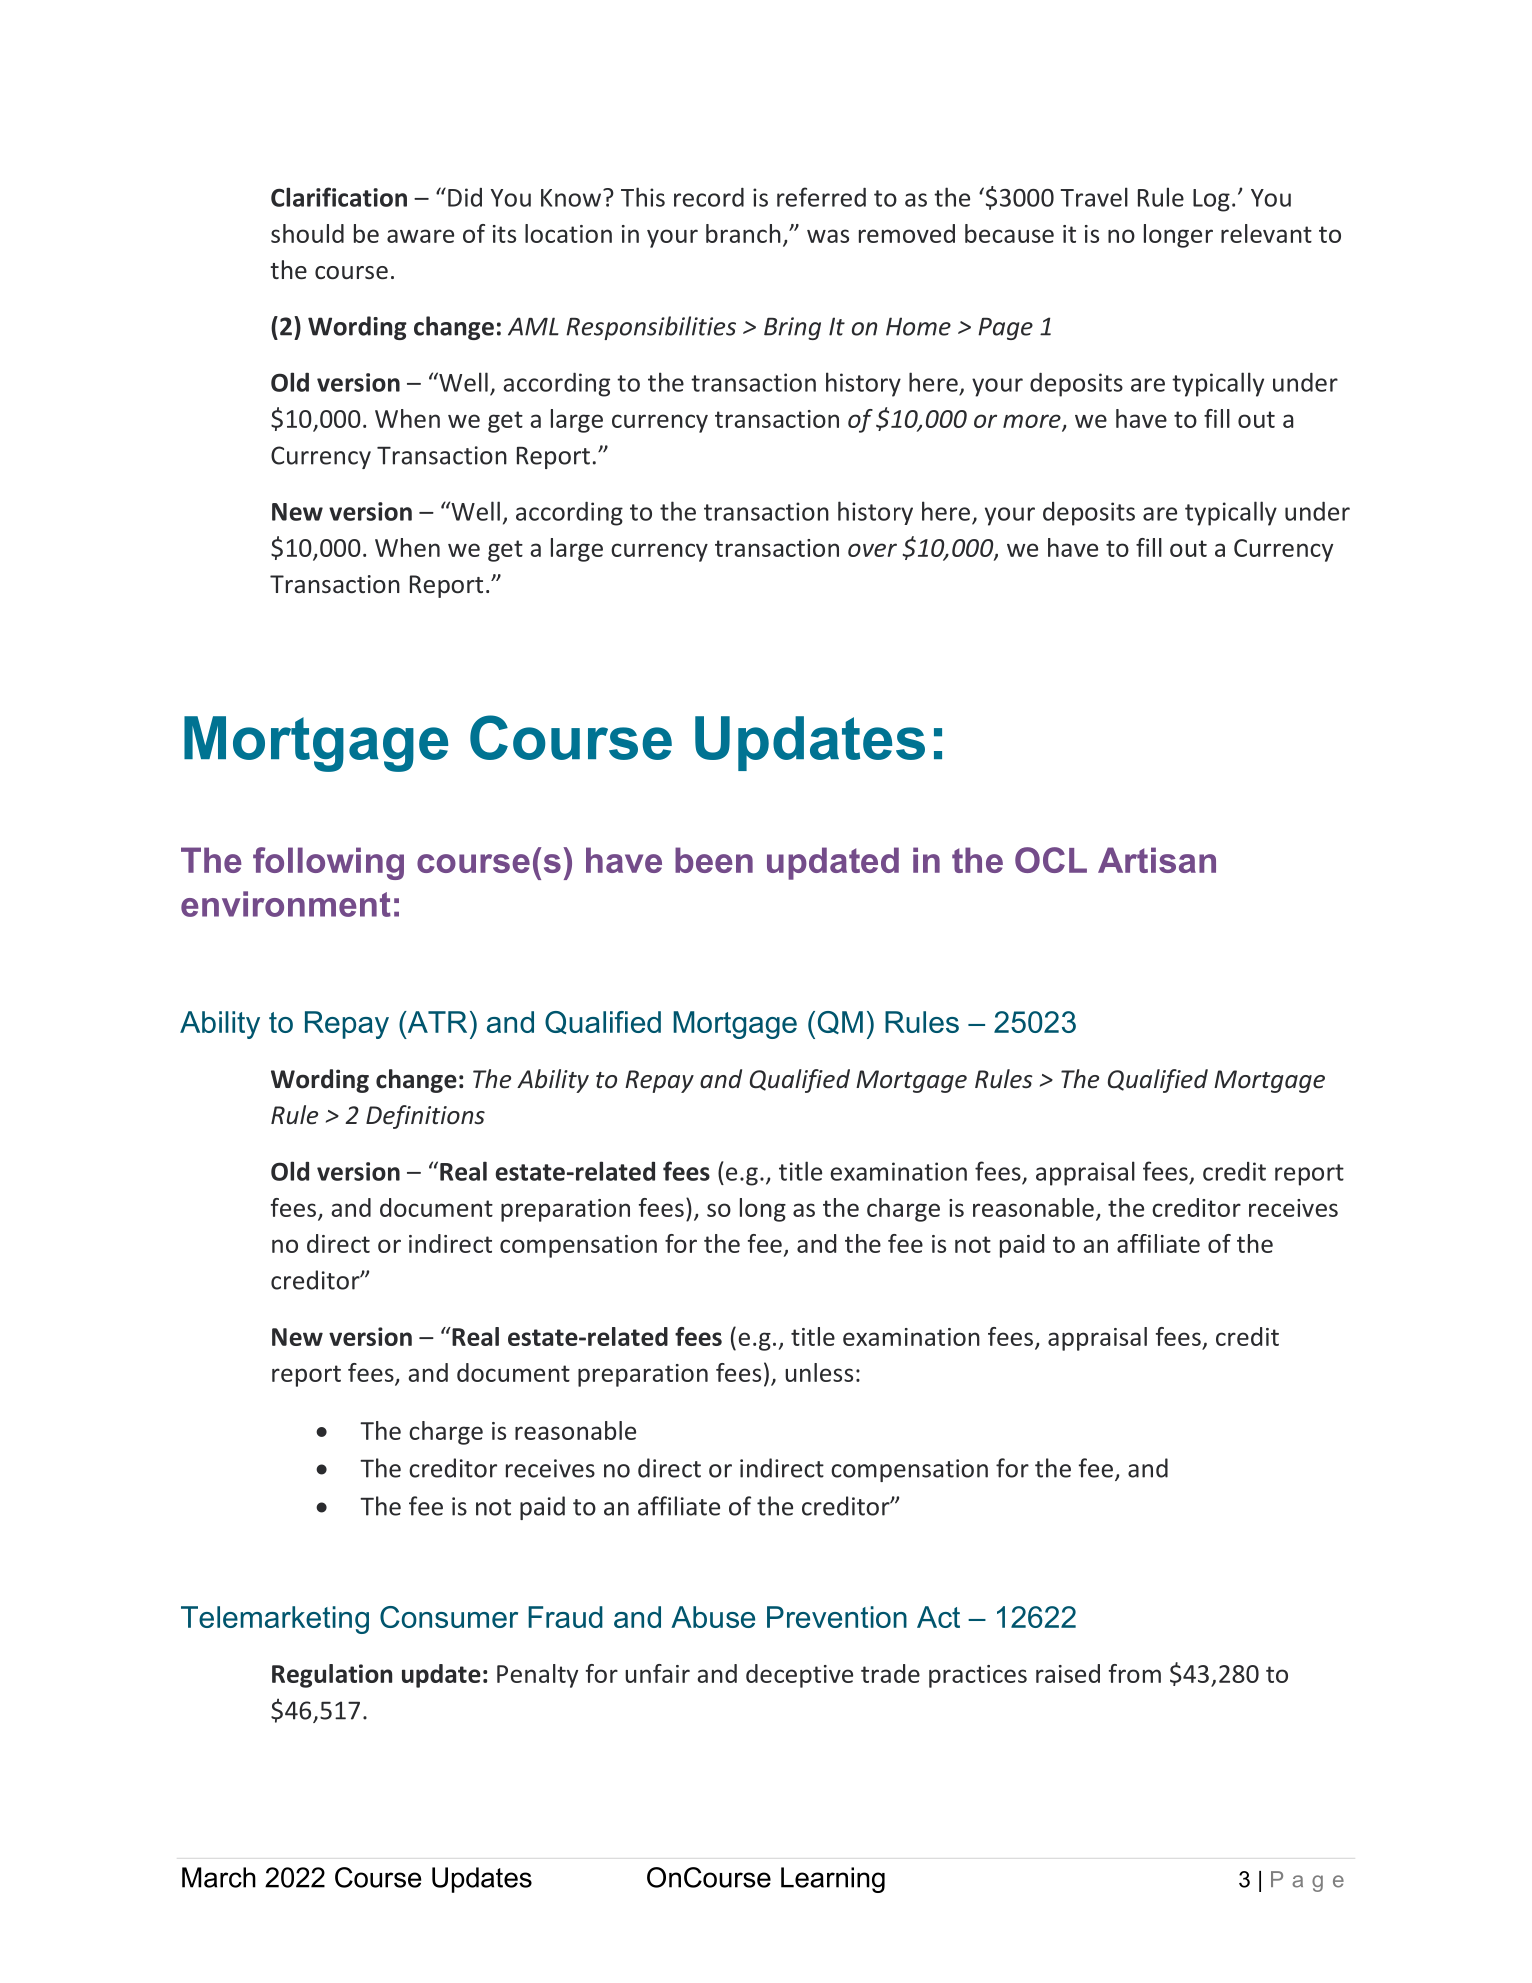 The height and width of the screenshot is (1983, 1532). Describe the element at coordinates (743, 233) in the screenshot. I see `branch` at that location.
